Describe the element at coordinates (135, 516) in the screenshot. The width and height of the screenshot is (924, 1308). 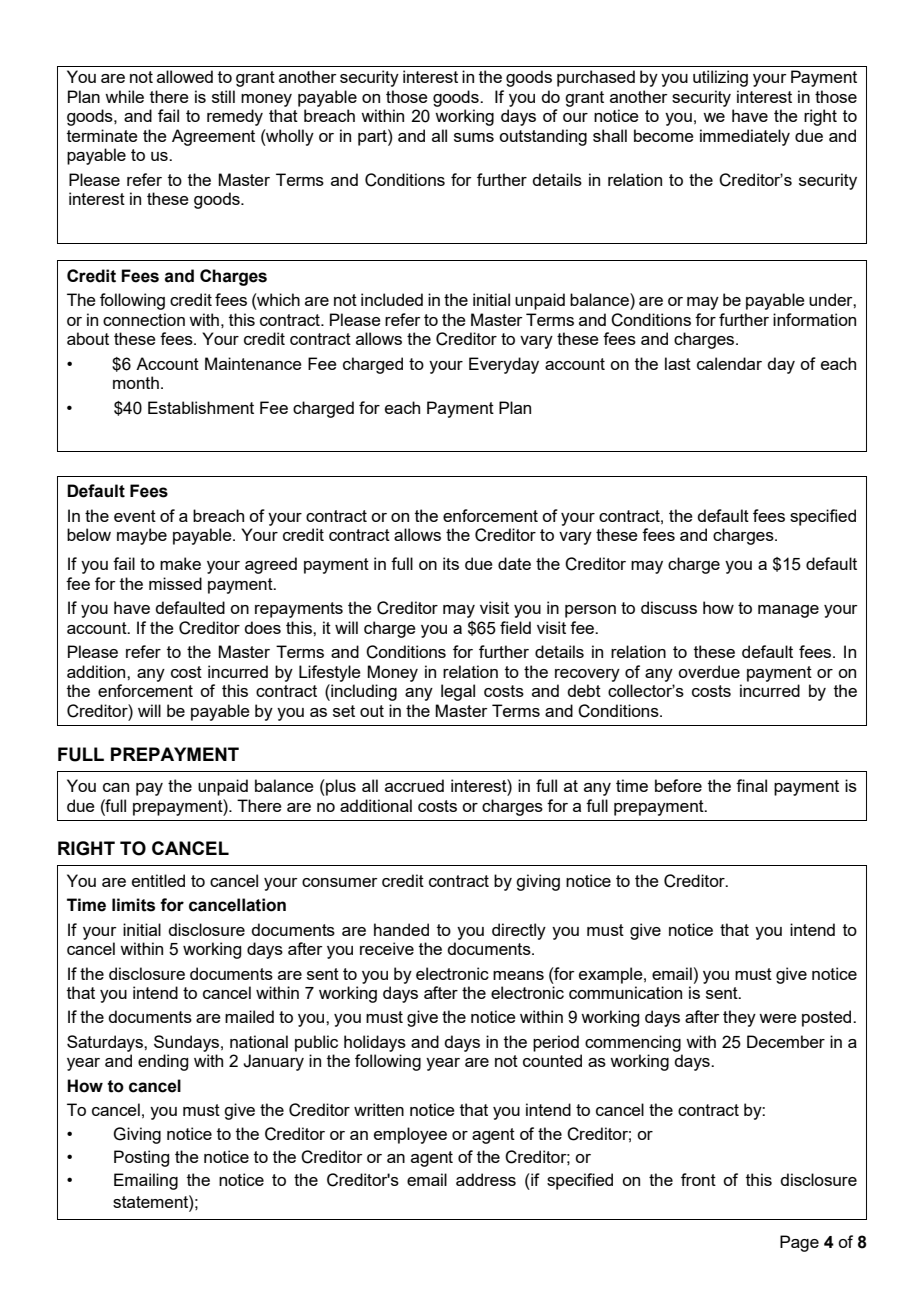
I see `event` at that location.
